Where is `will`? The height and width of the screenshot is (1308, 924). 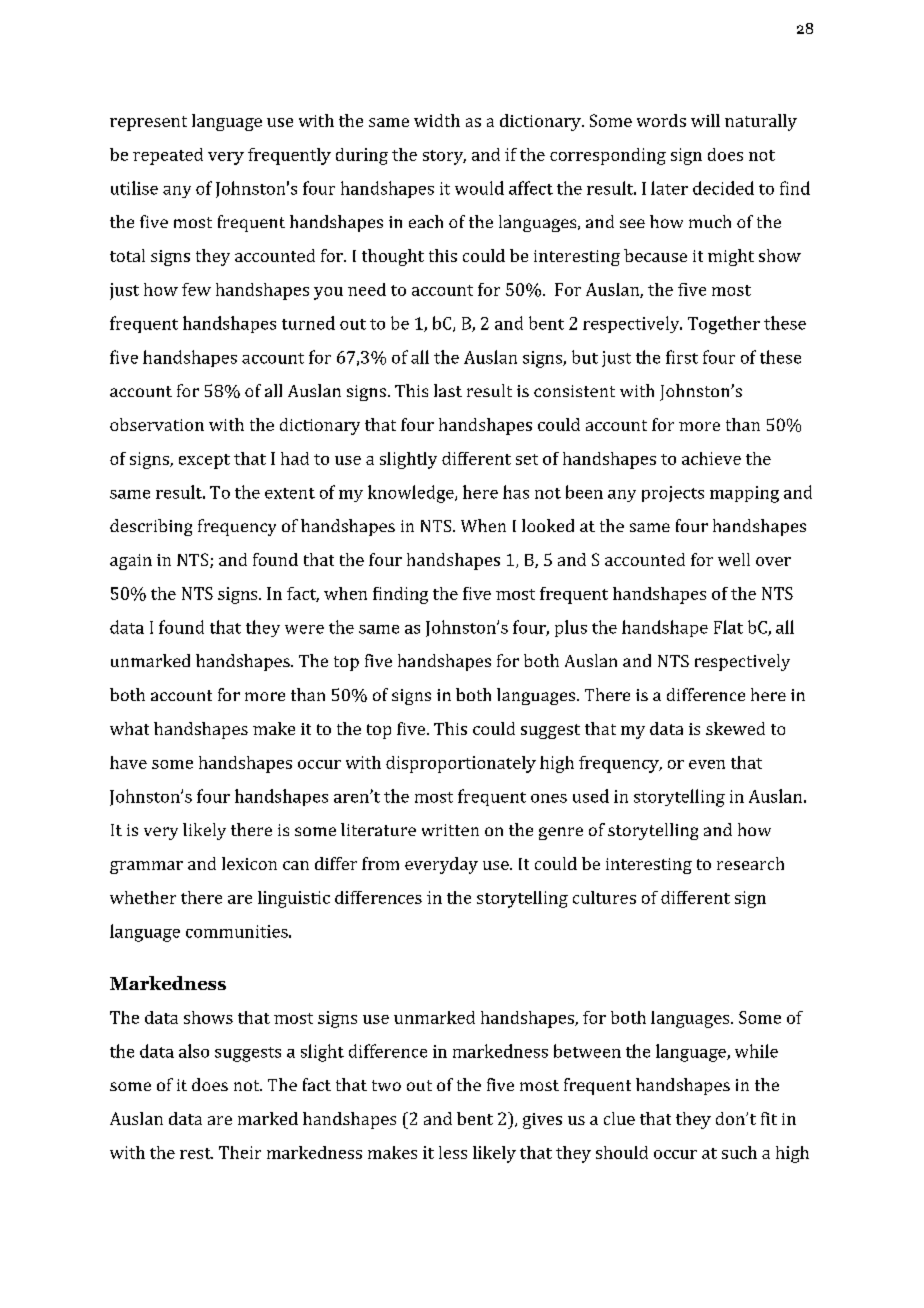
will is located at coordinates (705, 120).
